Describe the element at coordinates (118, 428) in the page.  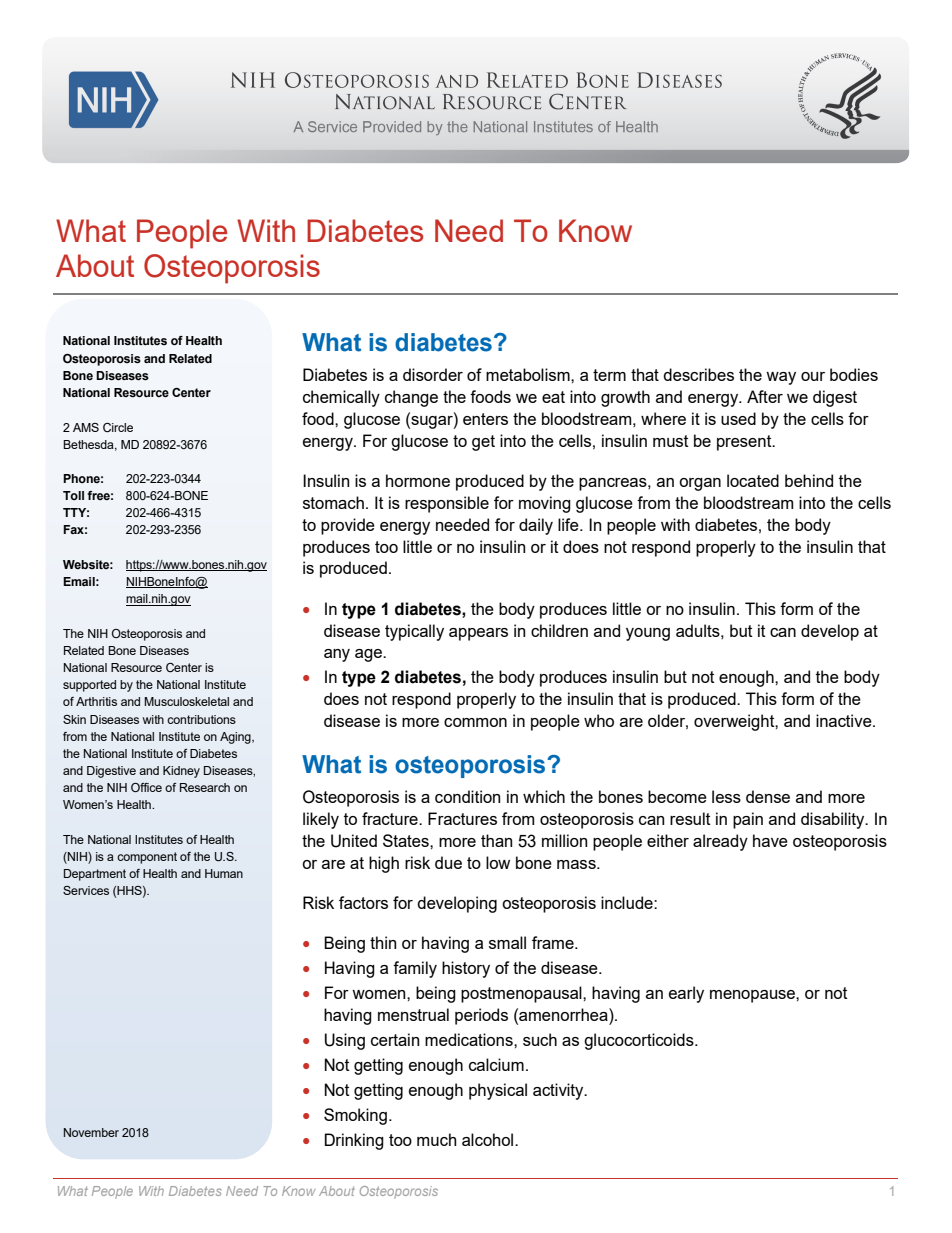
I see `Circle` at that location.
